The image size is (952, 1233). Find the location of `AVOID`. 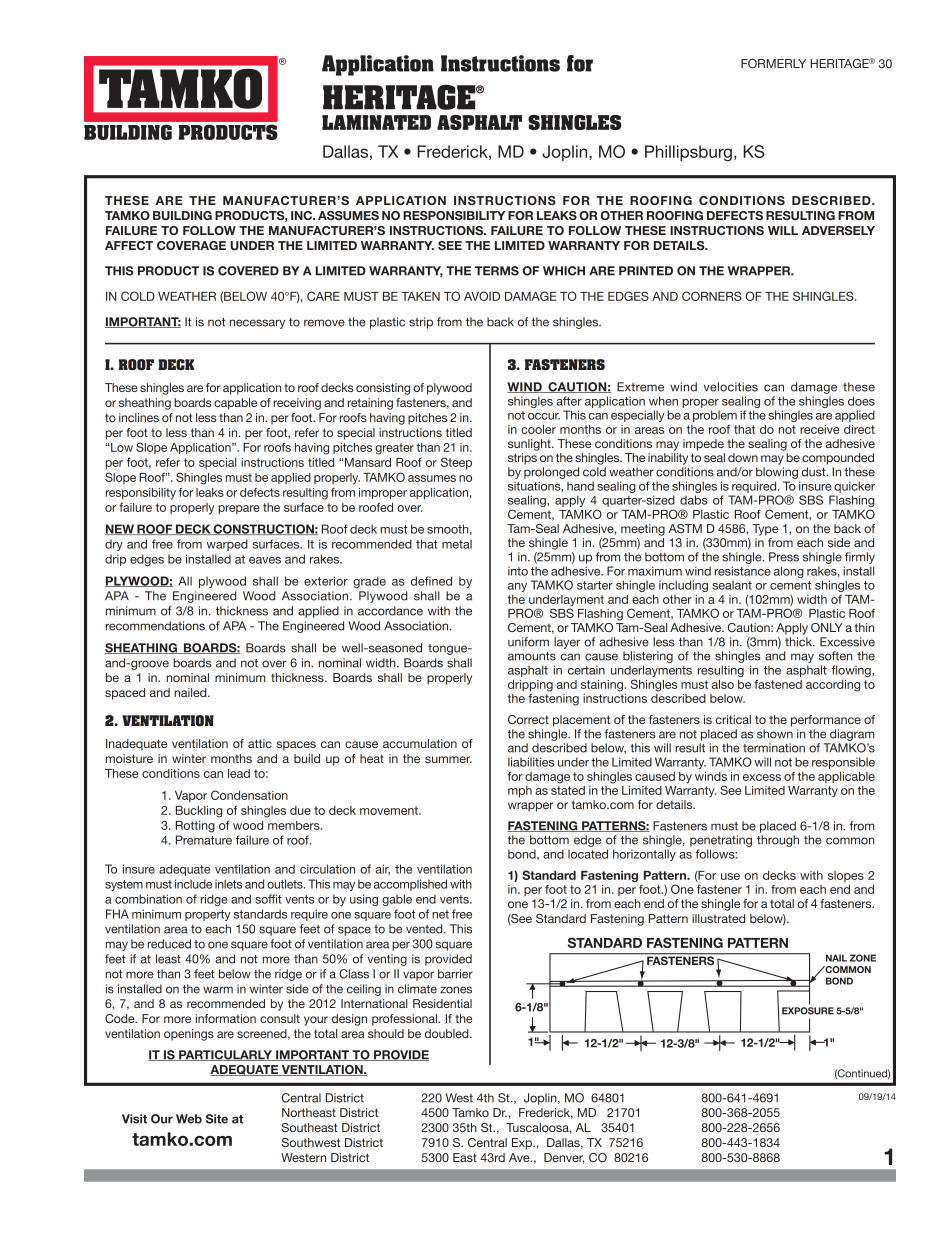

AVOID is located at coordinates (482, 296).
